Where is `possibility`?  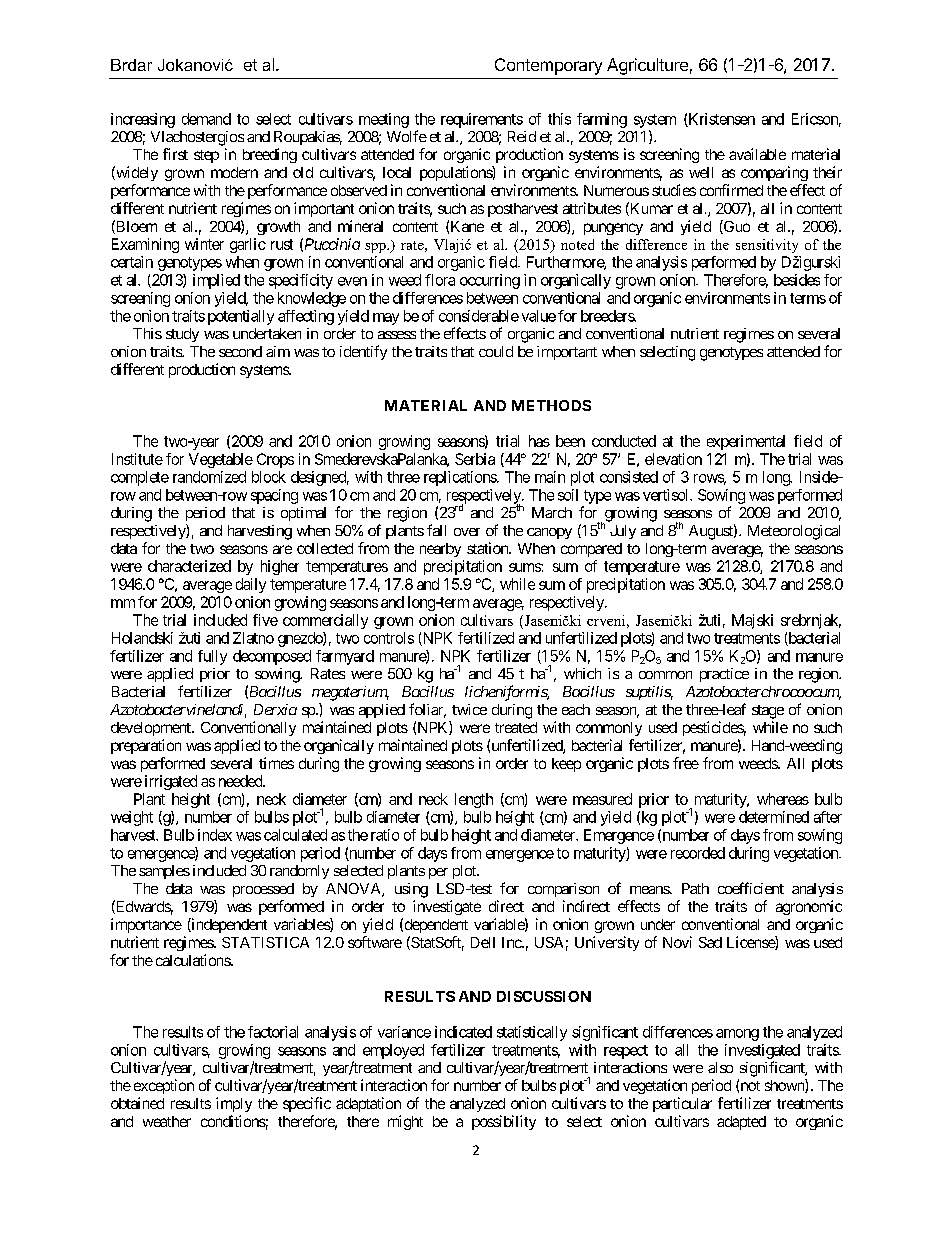
possibility is located at coordinates (504, 1122).
